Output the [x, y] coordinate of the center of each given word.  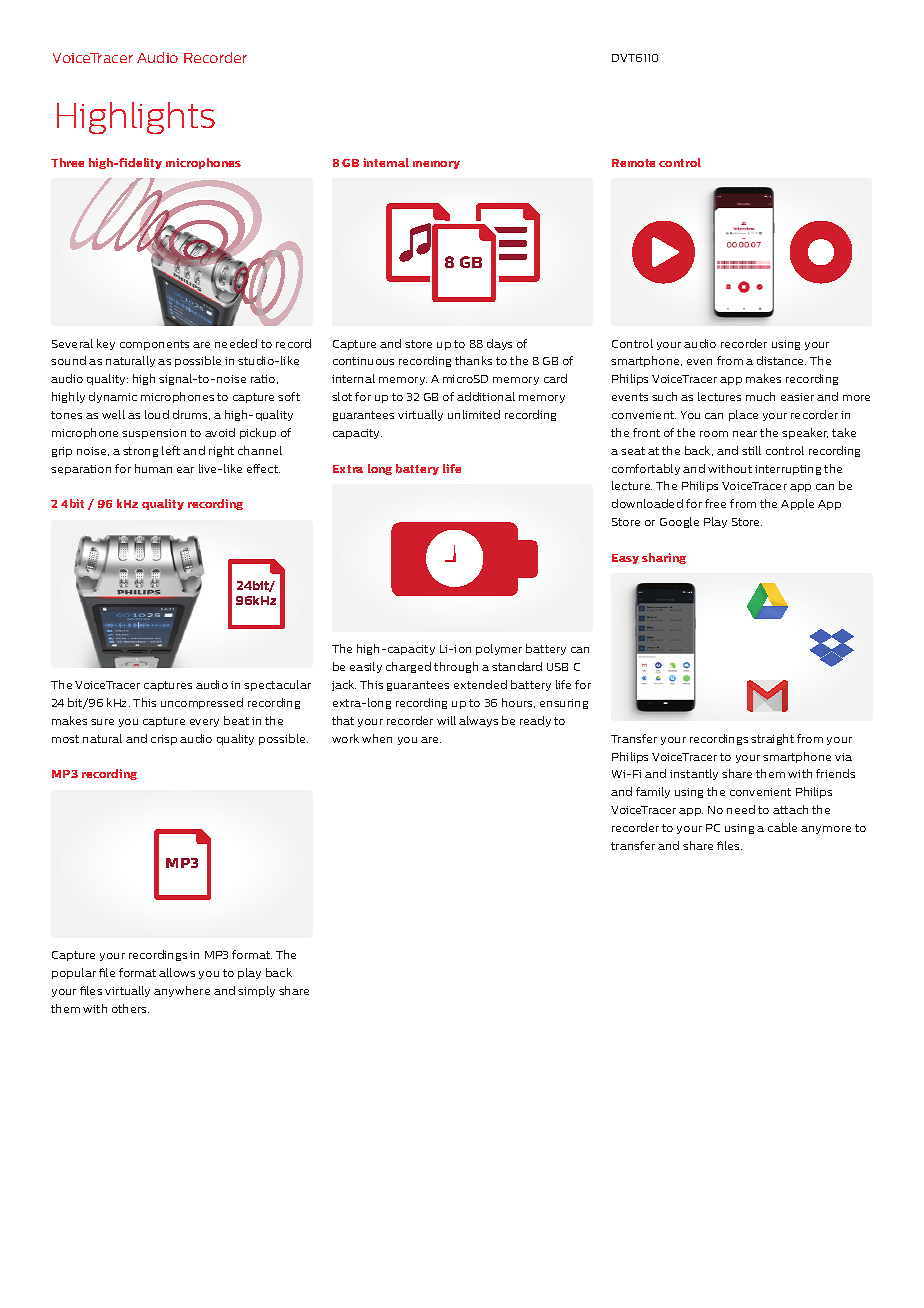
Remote [633, 163]
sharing [664, 558]
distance [781, 360]
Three [67, 162]
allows [177, 972]
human [153, 468]
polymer [499, 649]
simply [256, 991]
